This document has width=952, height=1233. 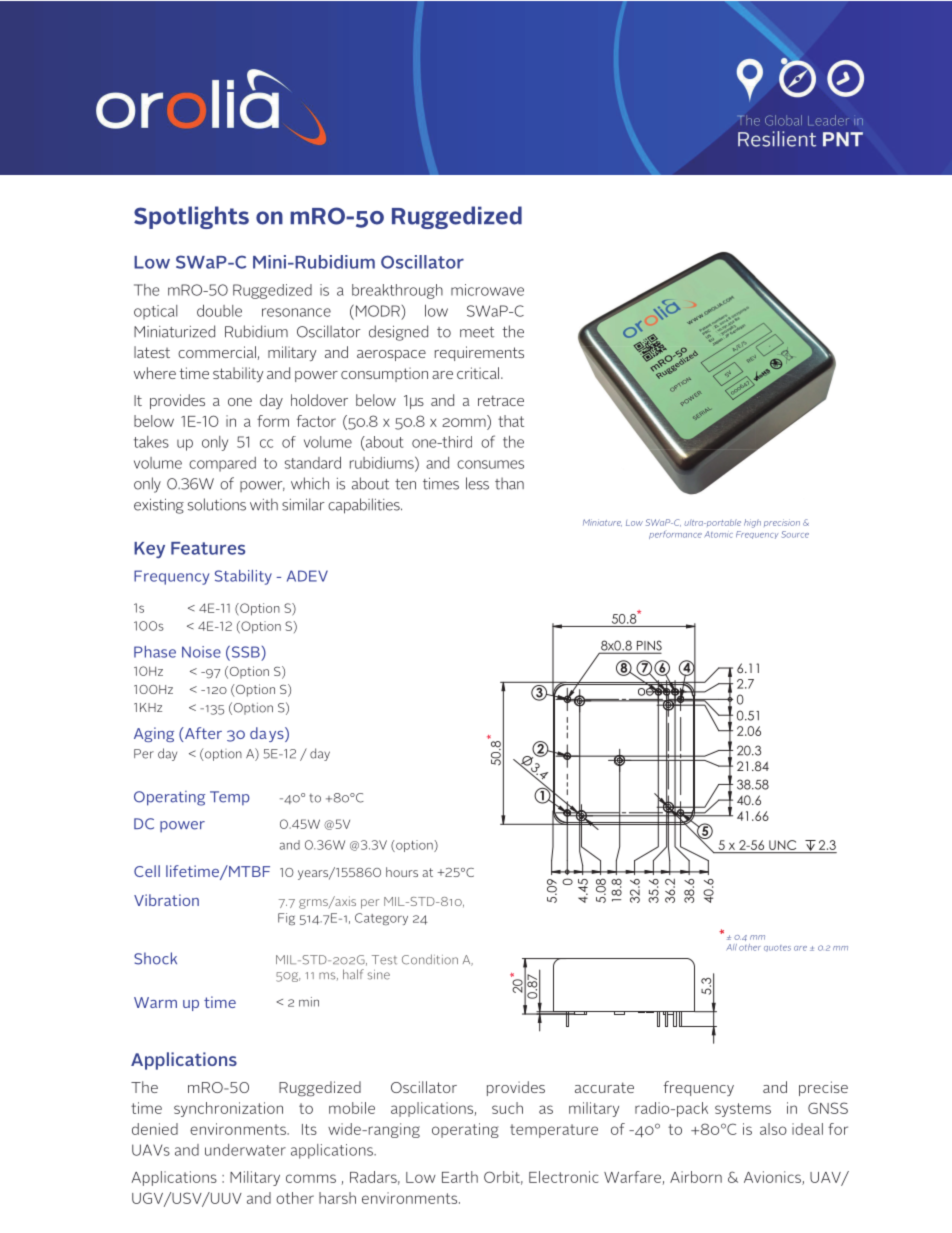 I want to click on microwave, so click(x=487, y=290).
